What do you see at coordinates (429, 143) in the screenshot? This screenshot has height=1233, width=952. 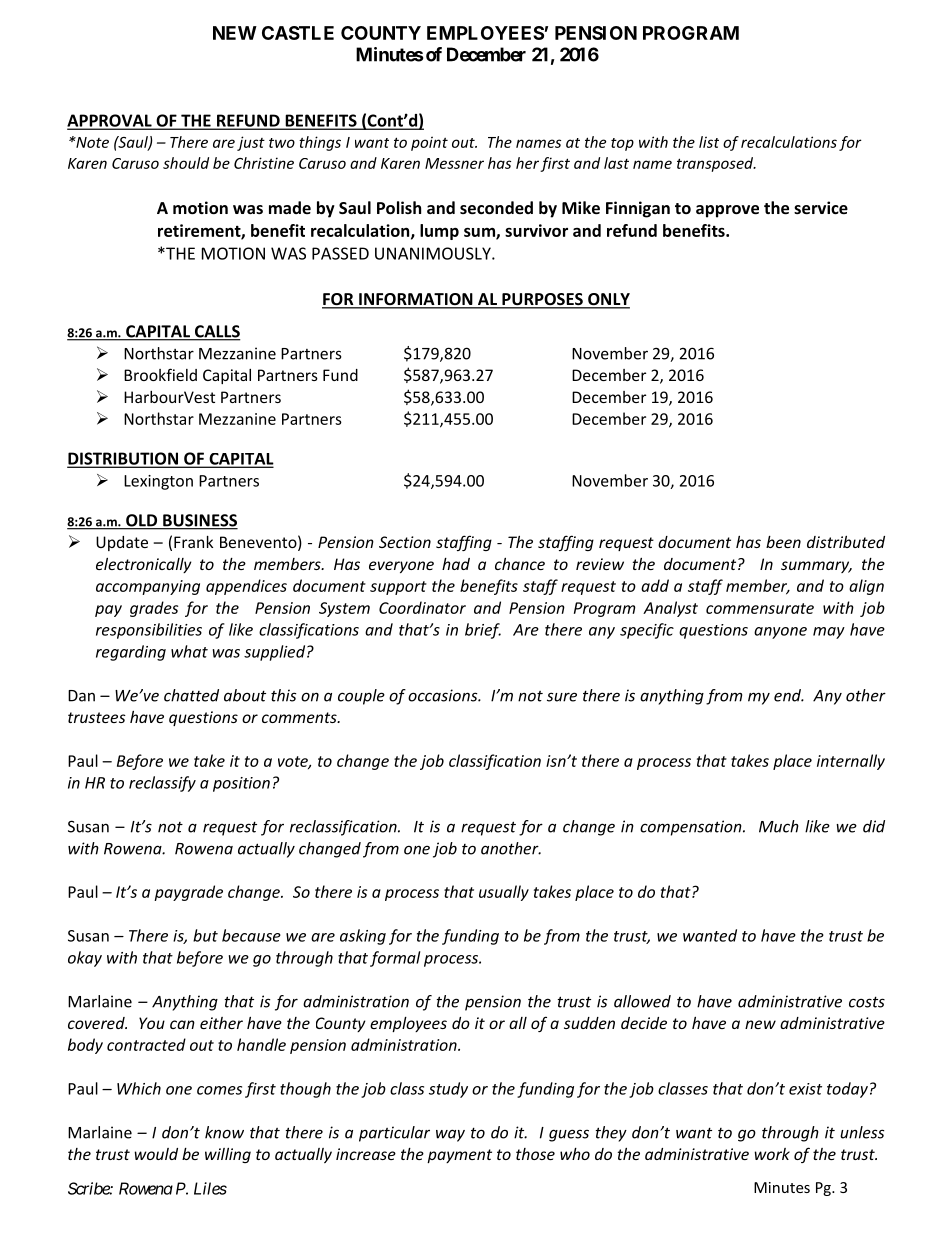 I see `point` at bounding box center [429, 143].
